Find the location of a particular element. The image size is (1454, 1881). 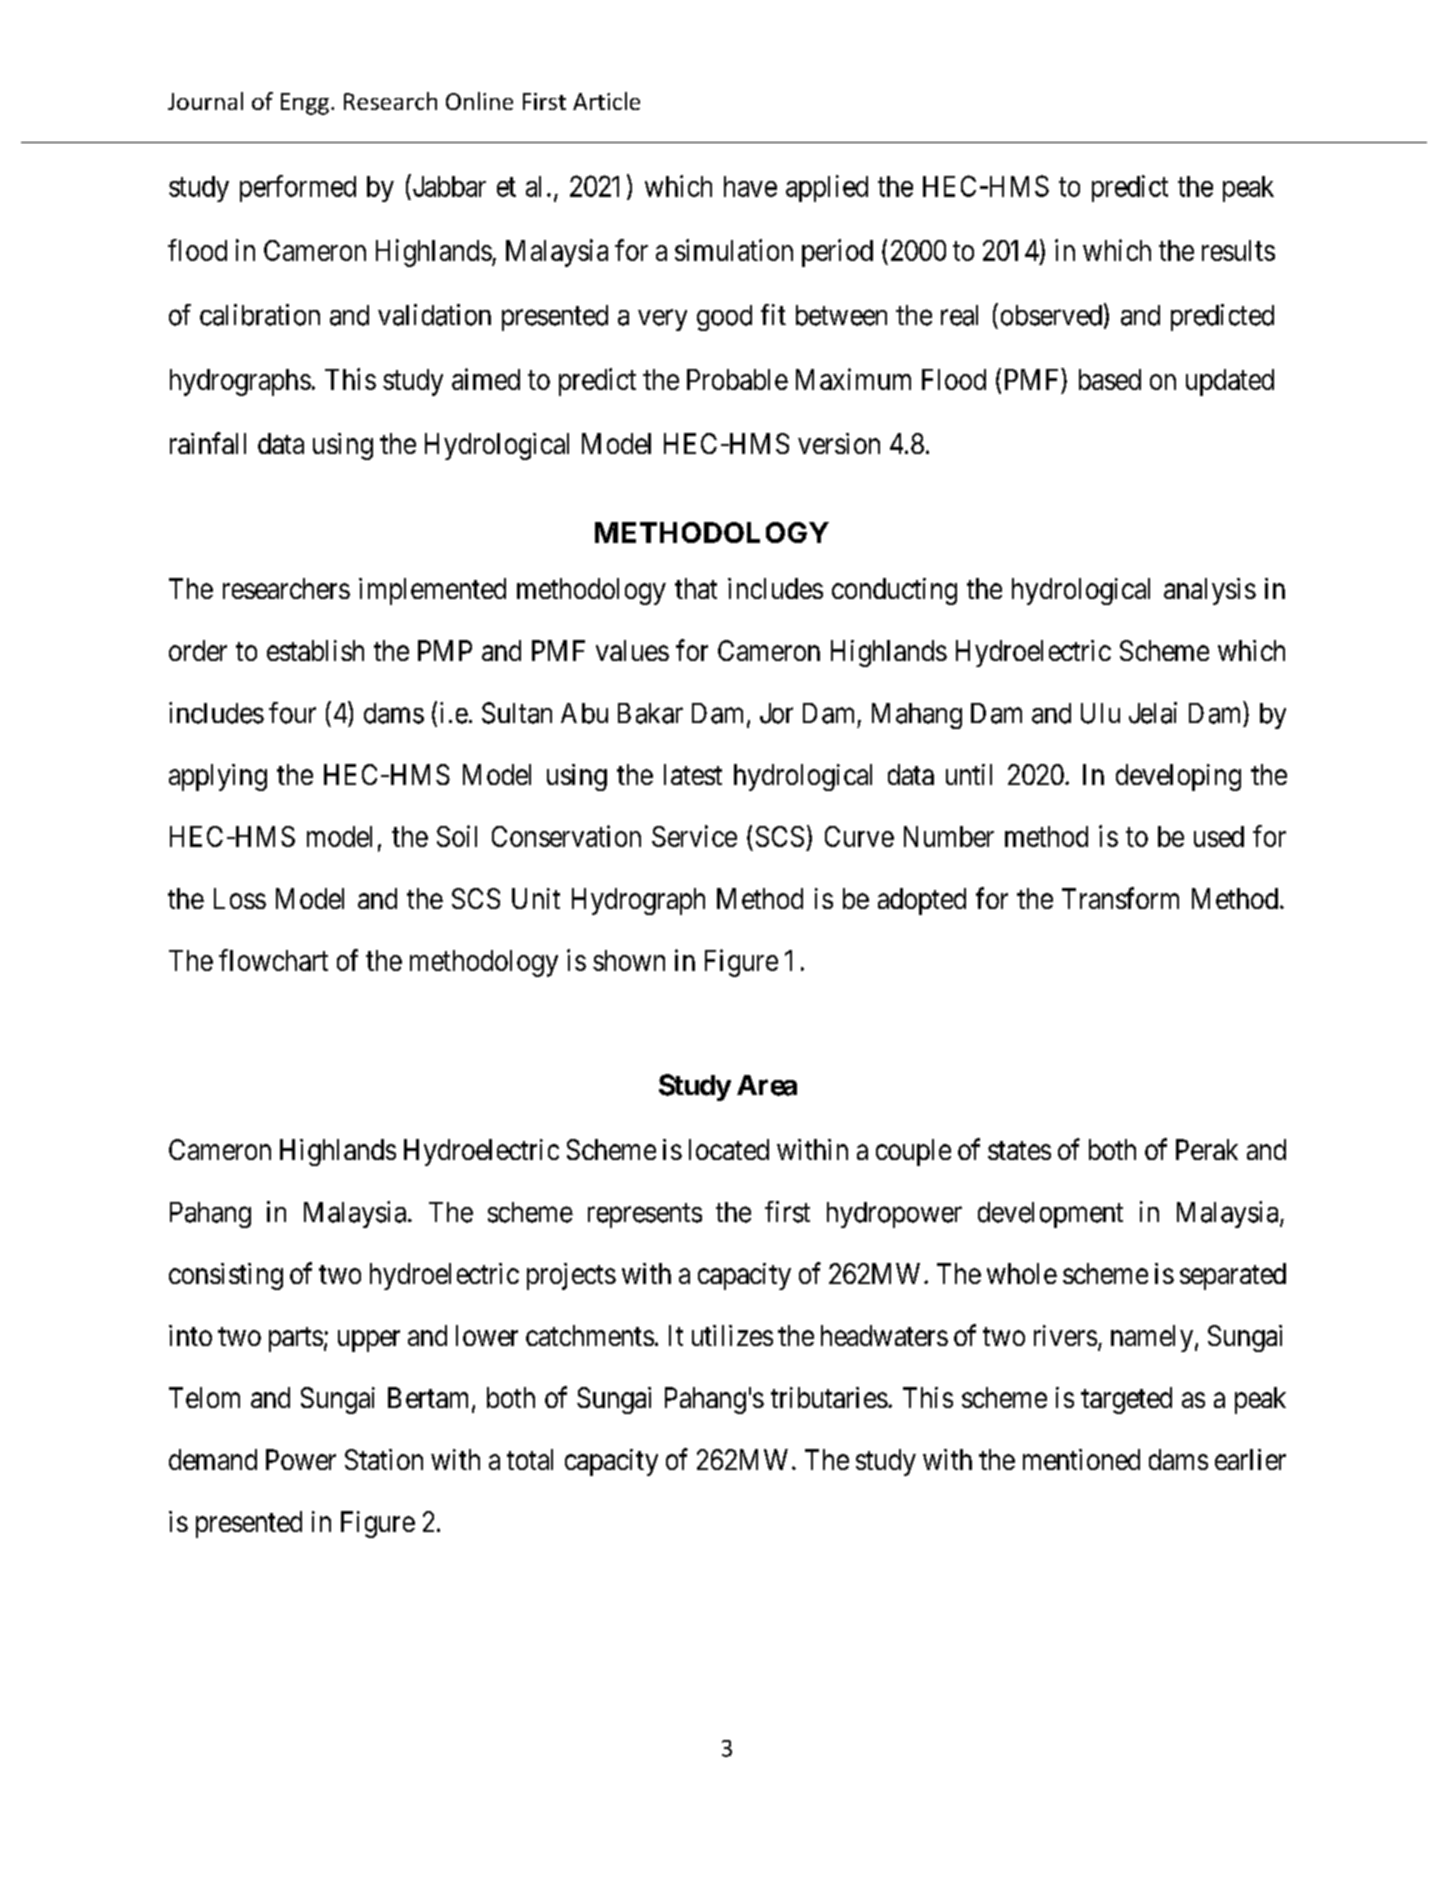

Transform is located at coordinates (1120, 898).
